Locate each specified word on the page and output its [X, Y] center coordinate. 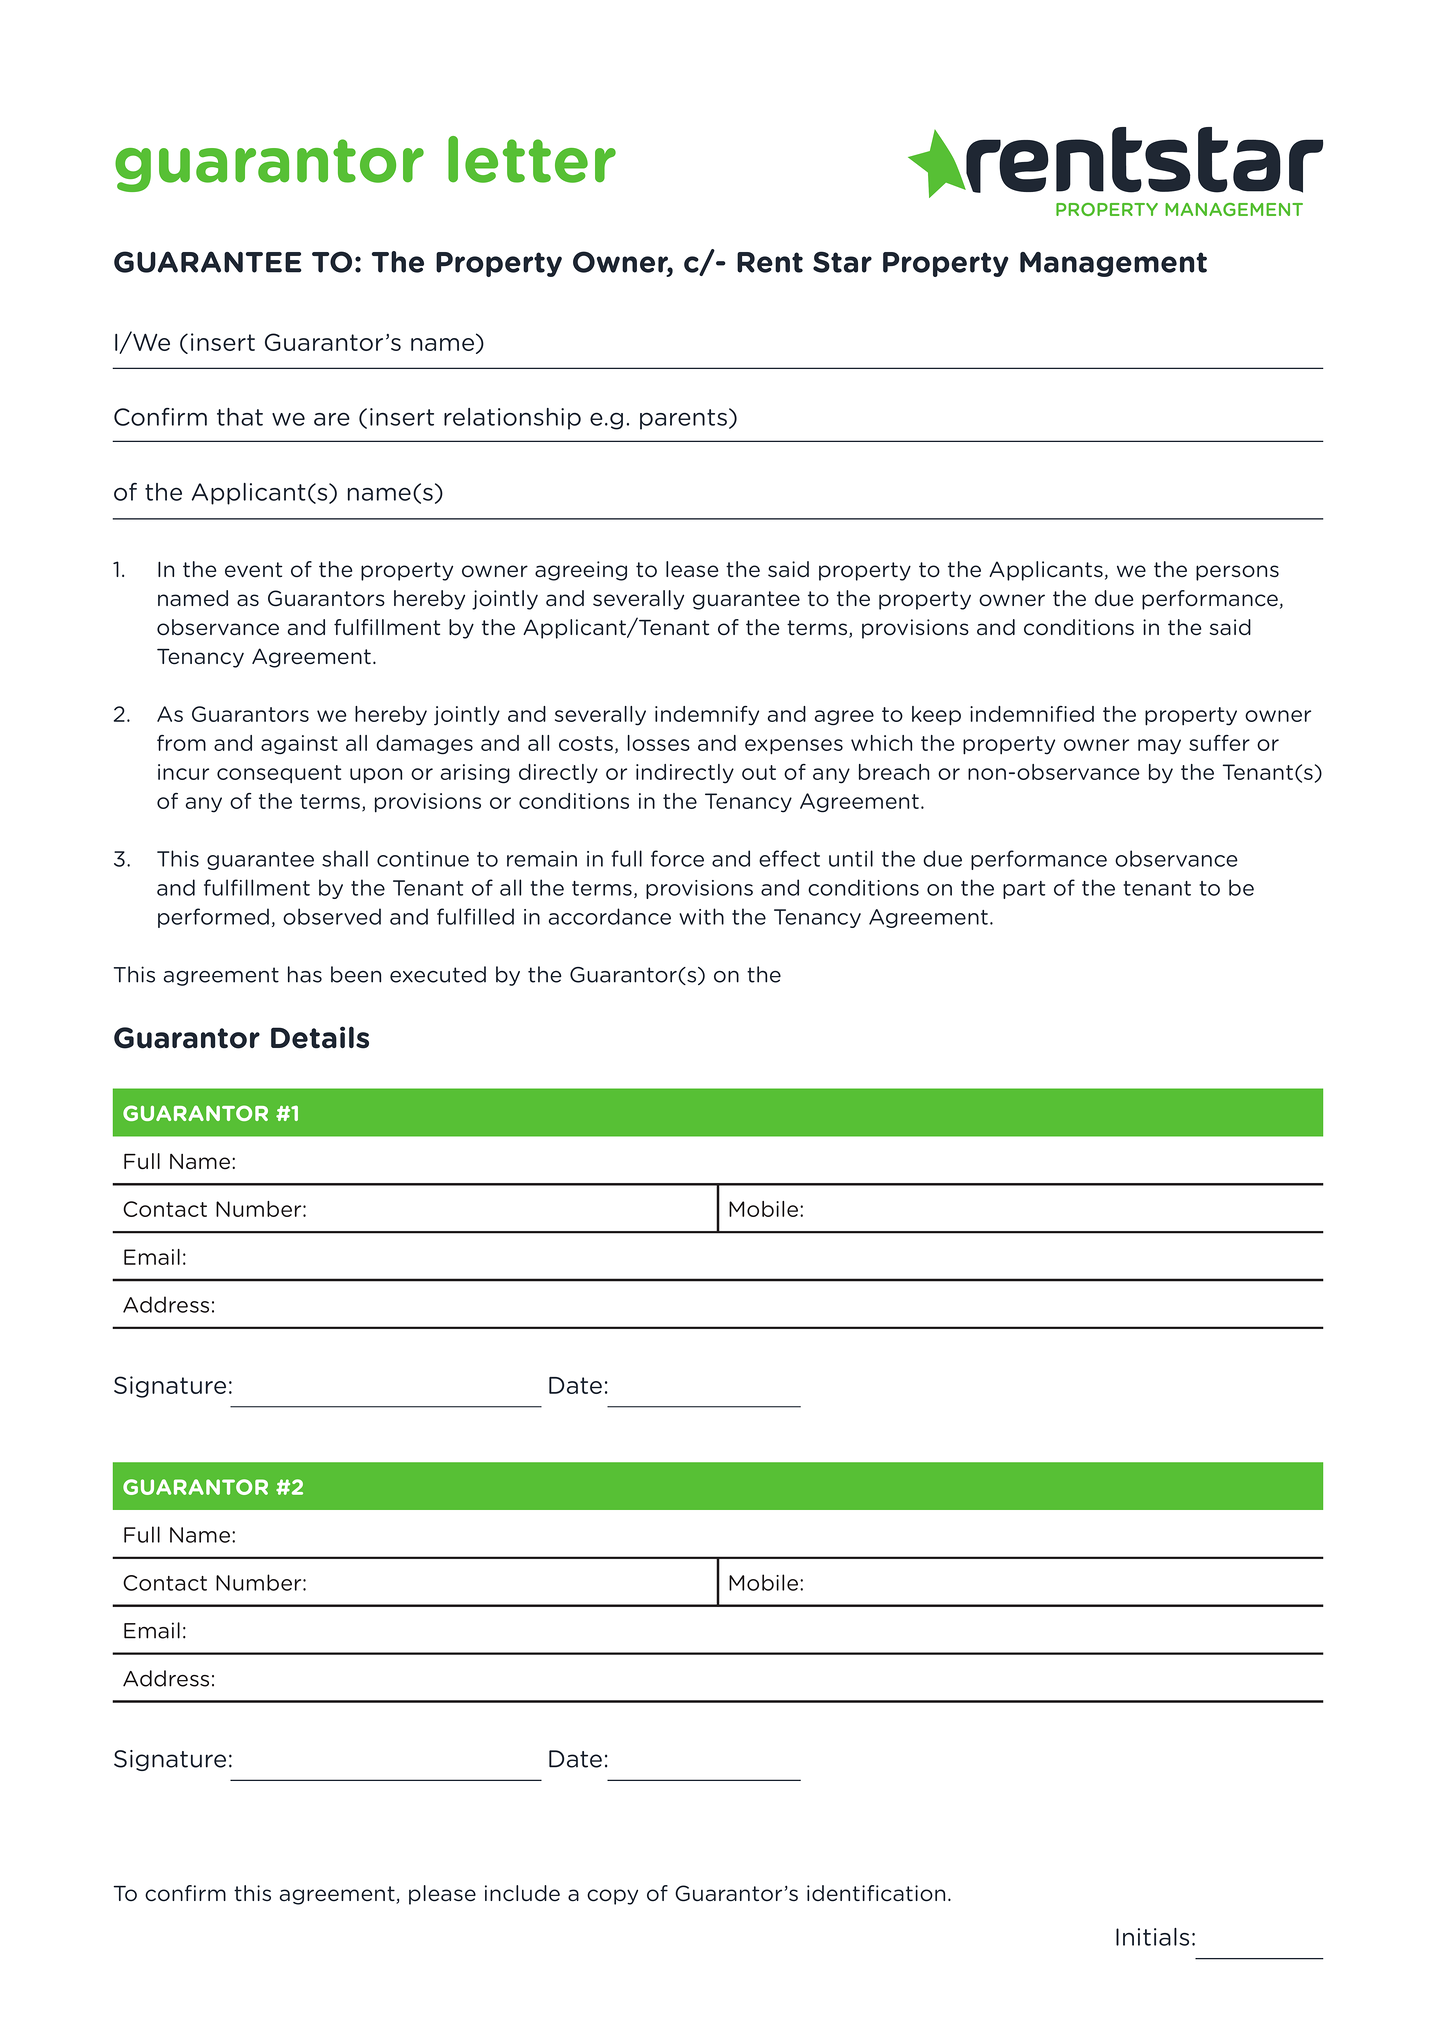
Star [842, 262]
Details [320, 1037]
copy [612, 1897]
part [1024, 890]
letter [532, 159]
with [701, 916]
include [522, 1893]
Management [1113, 264]
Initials [1152, 1937]
